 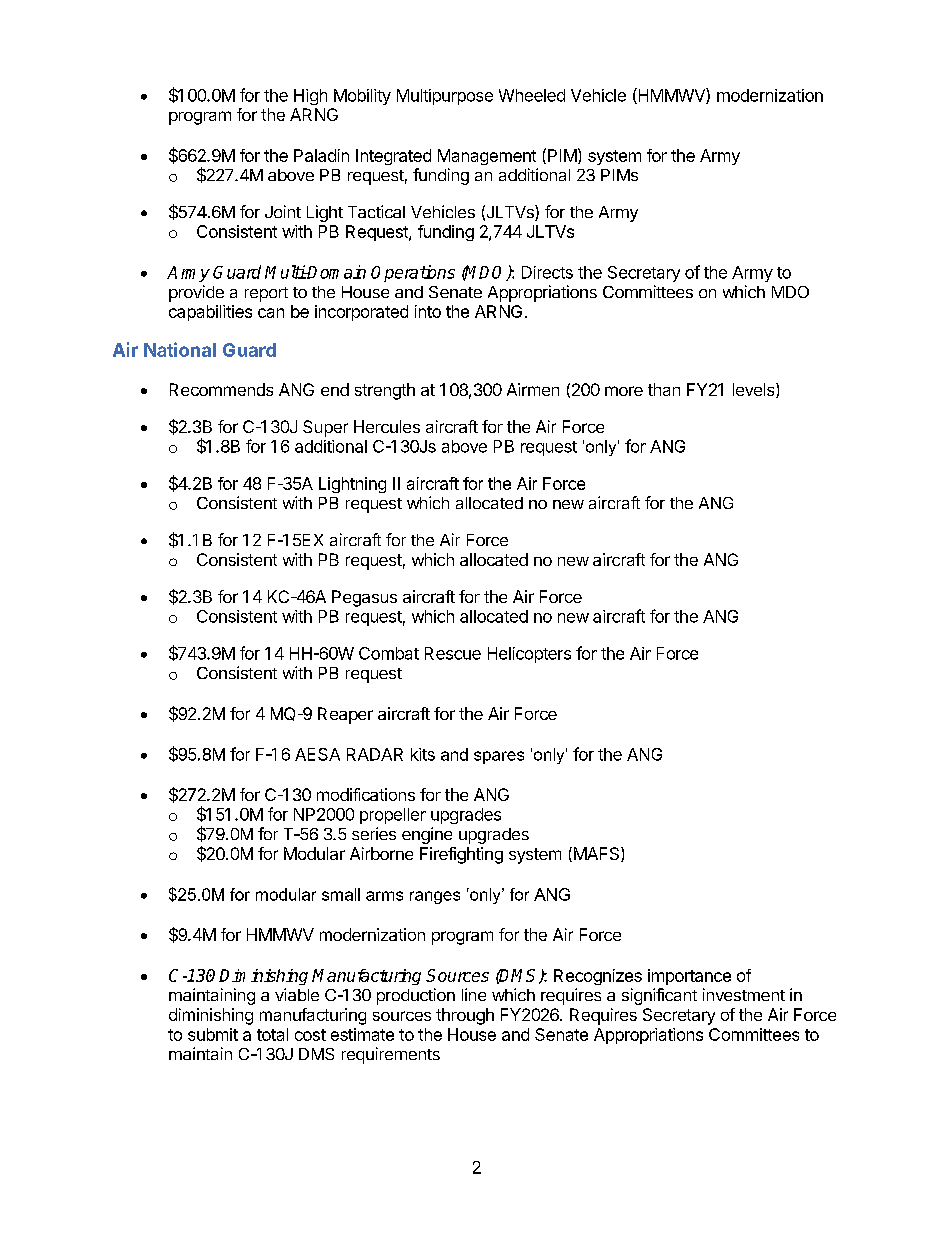 What do you see at coordinates (465, 1016) in the screenshot?
I see `through` at bounding box center [465, 1016].
